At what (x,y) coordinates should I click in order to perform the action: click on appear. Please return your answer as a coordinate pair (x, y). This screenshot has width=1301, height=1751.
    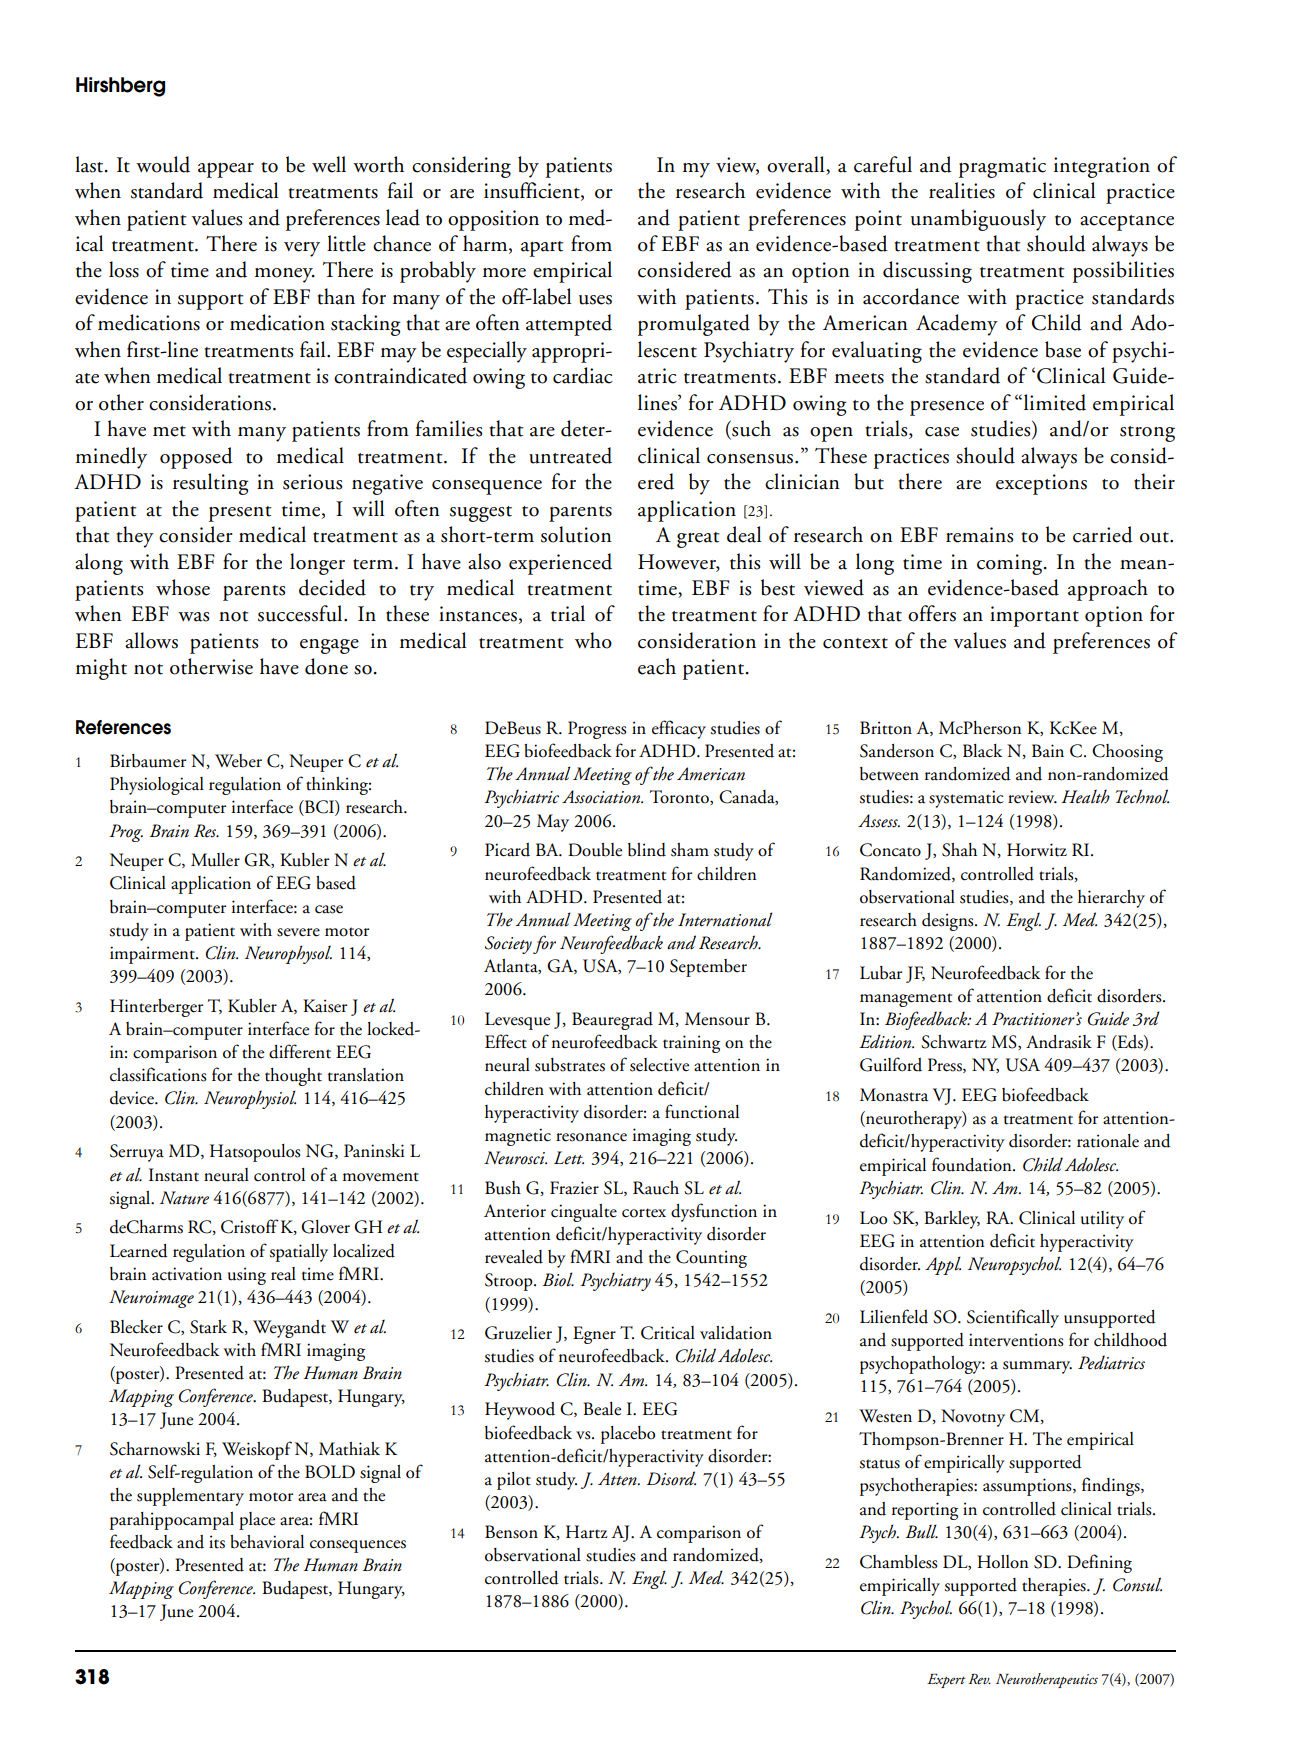
    Looking at the image, I should click on (226, 170).
